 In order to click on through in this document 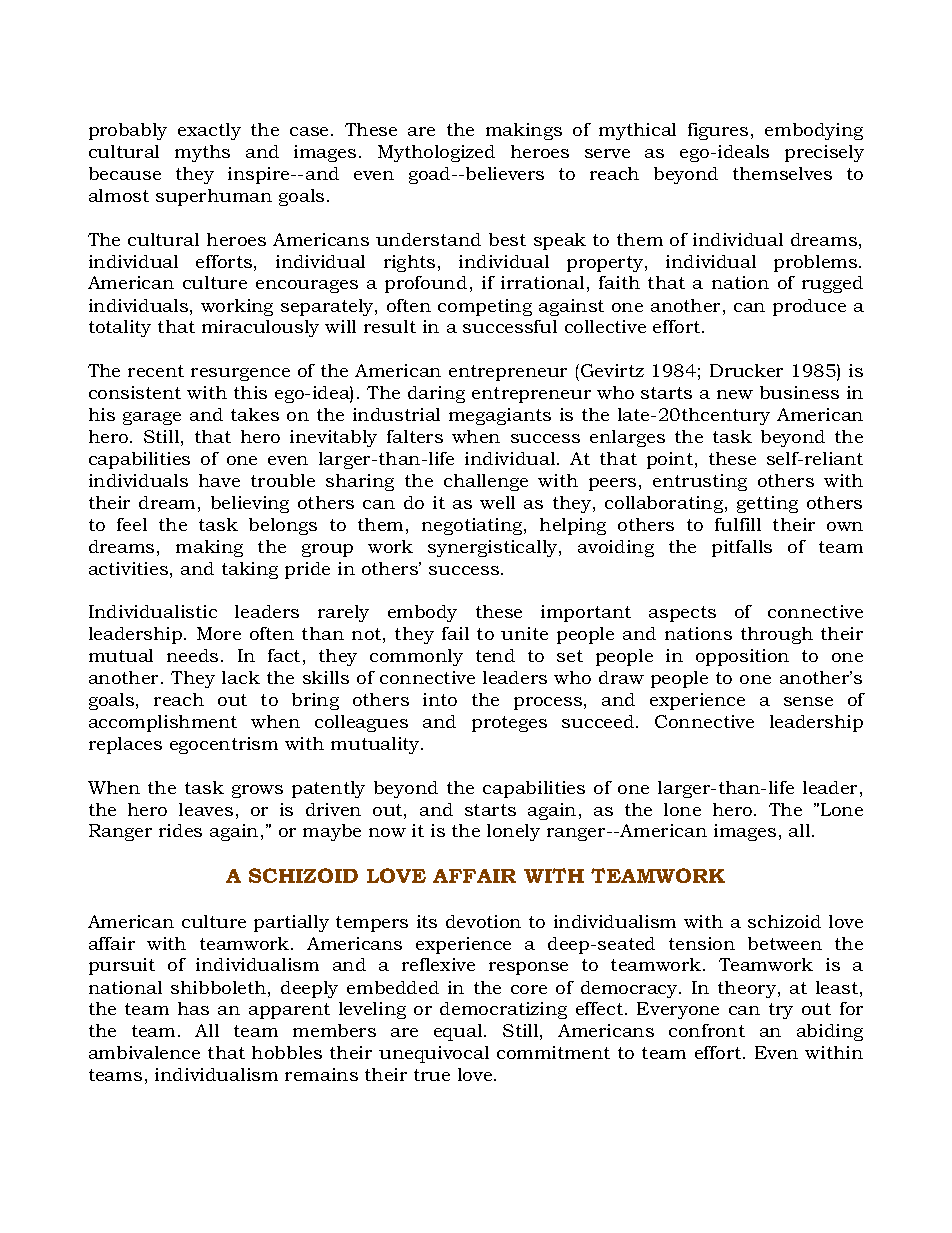, I will do `click(777, 635)`.
